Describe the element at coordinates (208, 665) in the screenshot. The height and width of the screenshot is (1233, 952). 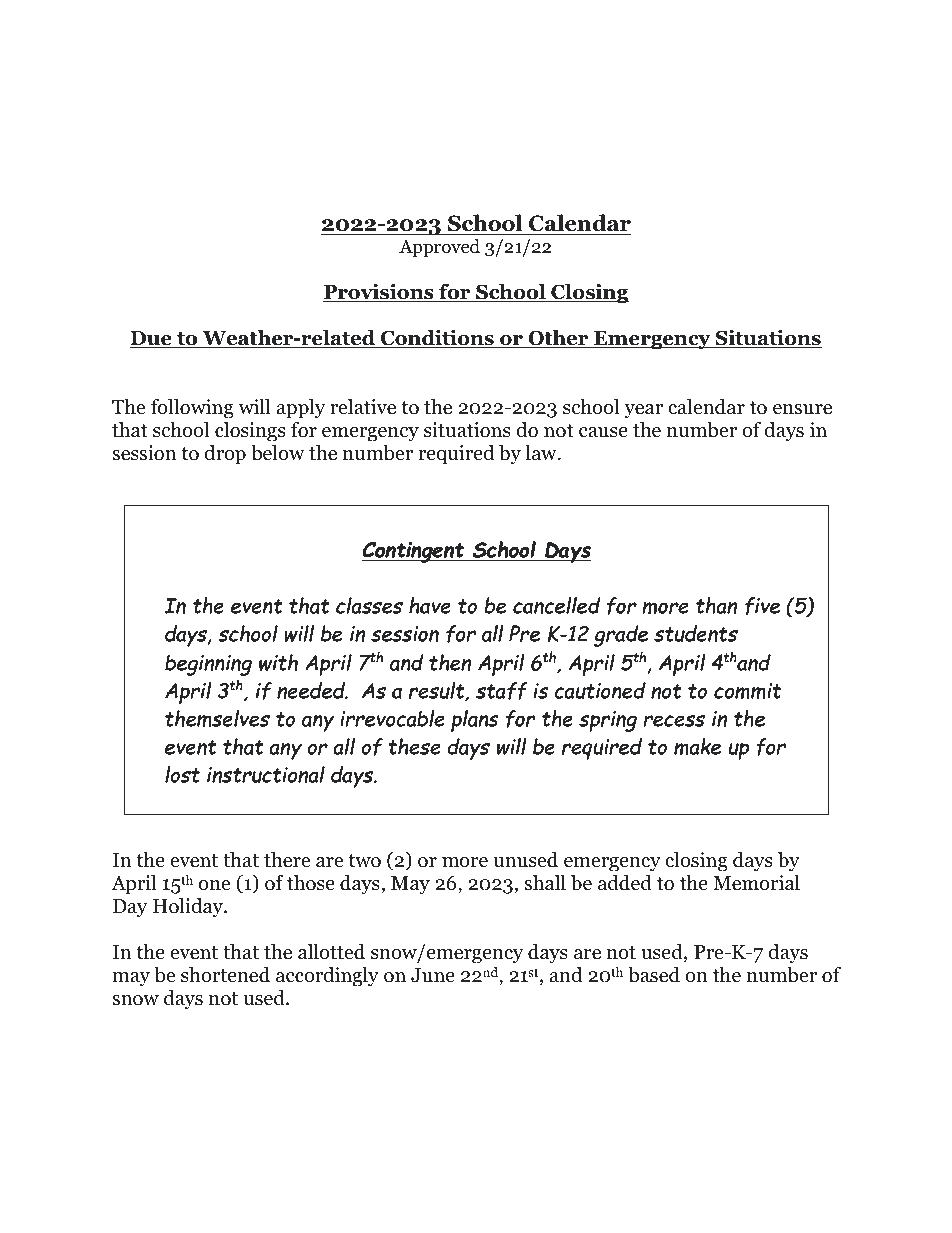
I see `beginning` at that location.
